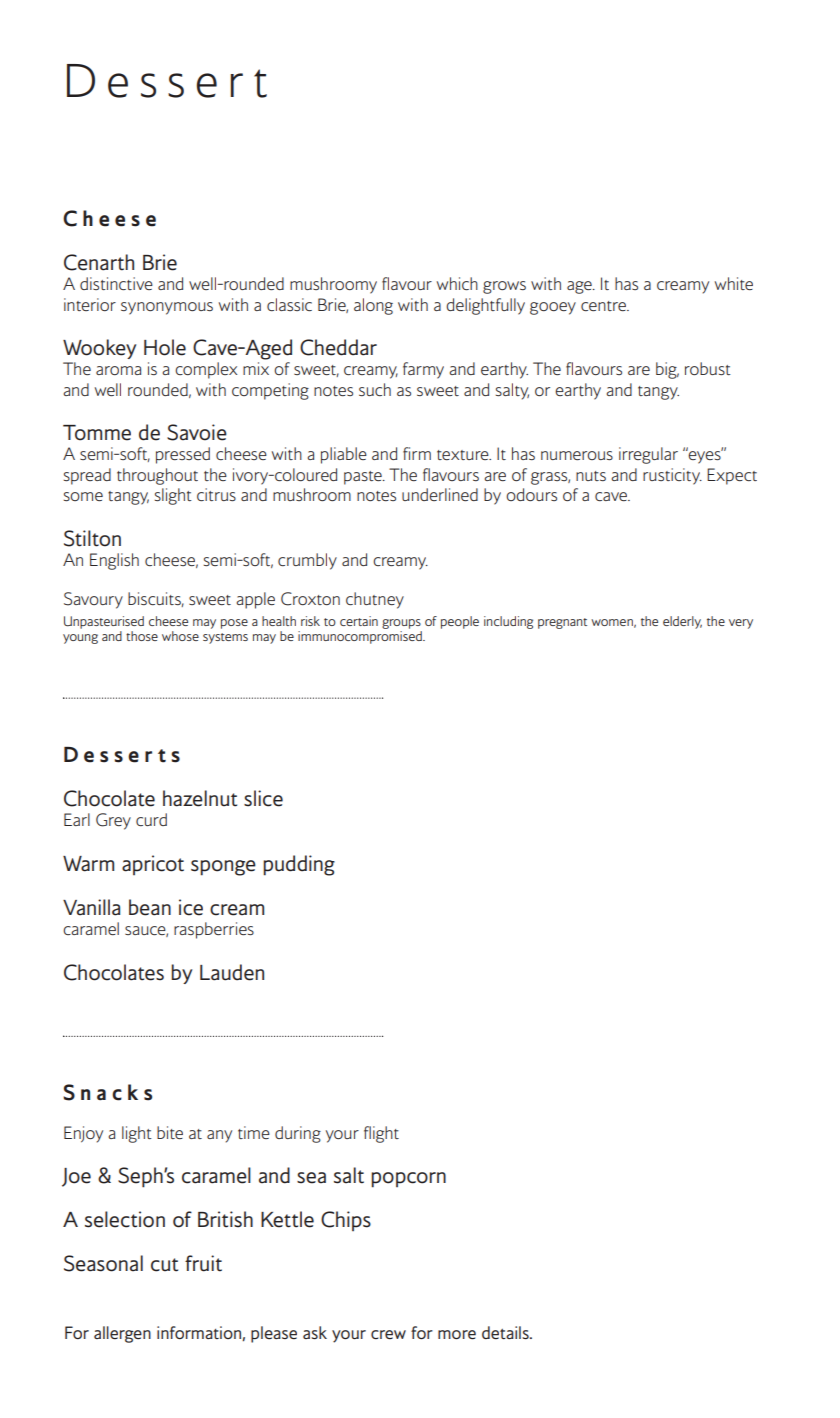  I want to click on synonymous, so click(167, 308).
